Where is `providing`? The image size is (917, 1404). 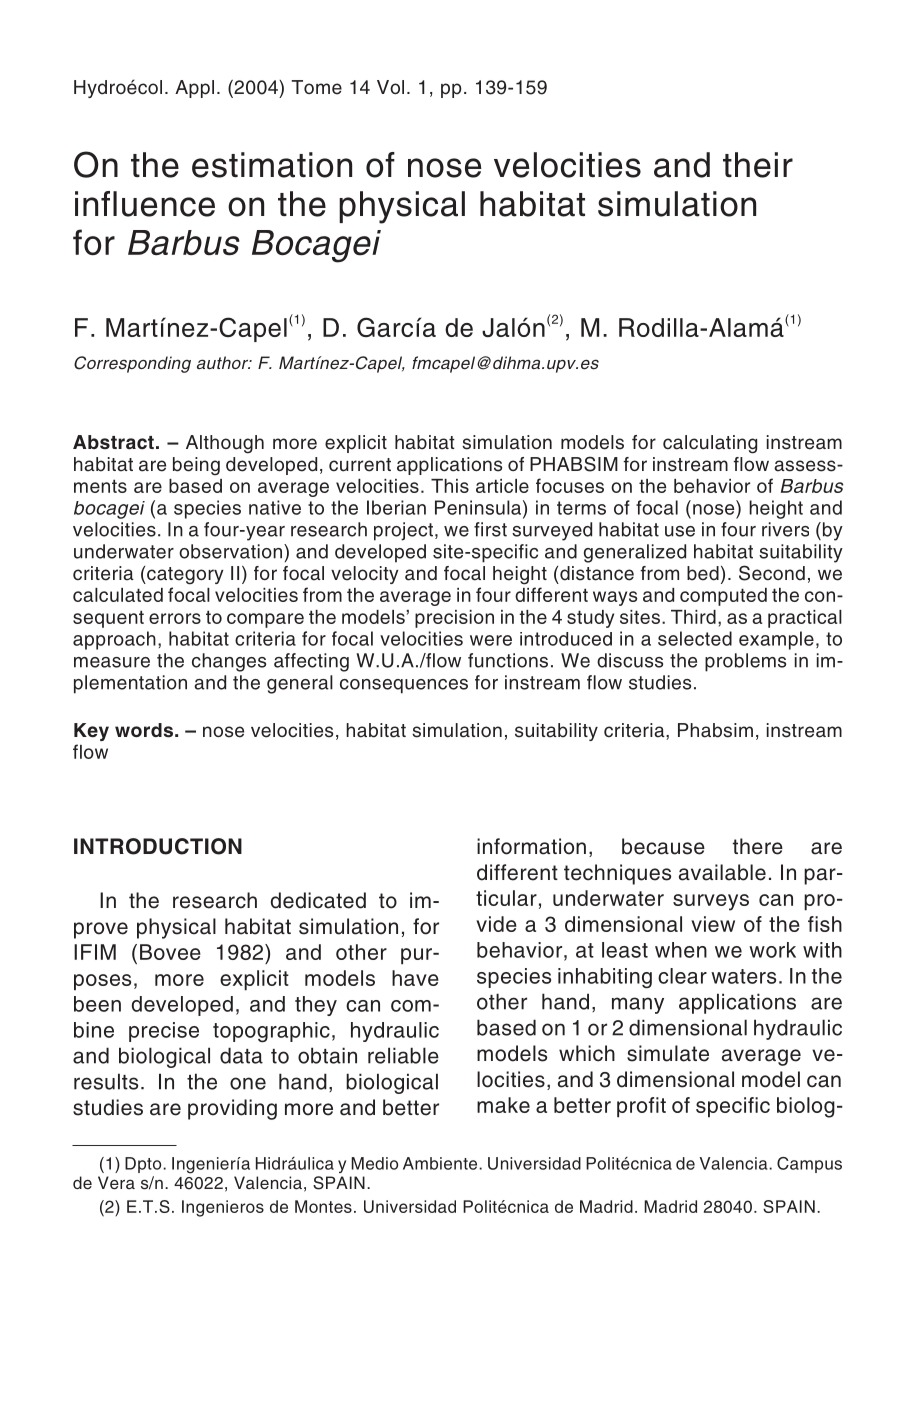 providing is located at coordinates (232, 1109).
